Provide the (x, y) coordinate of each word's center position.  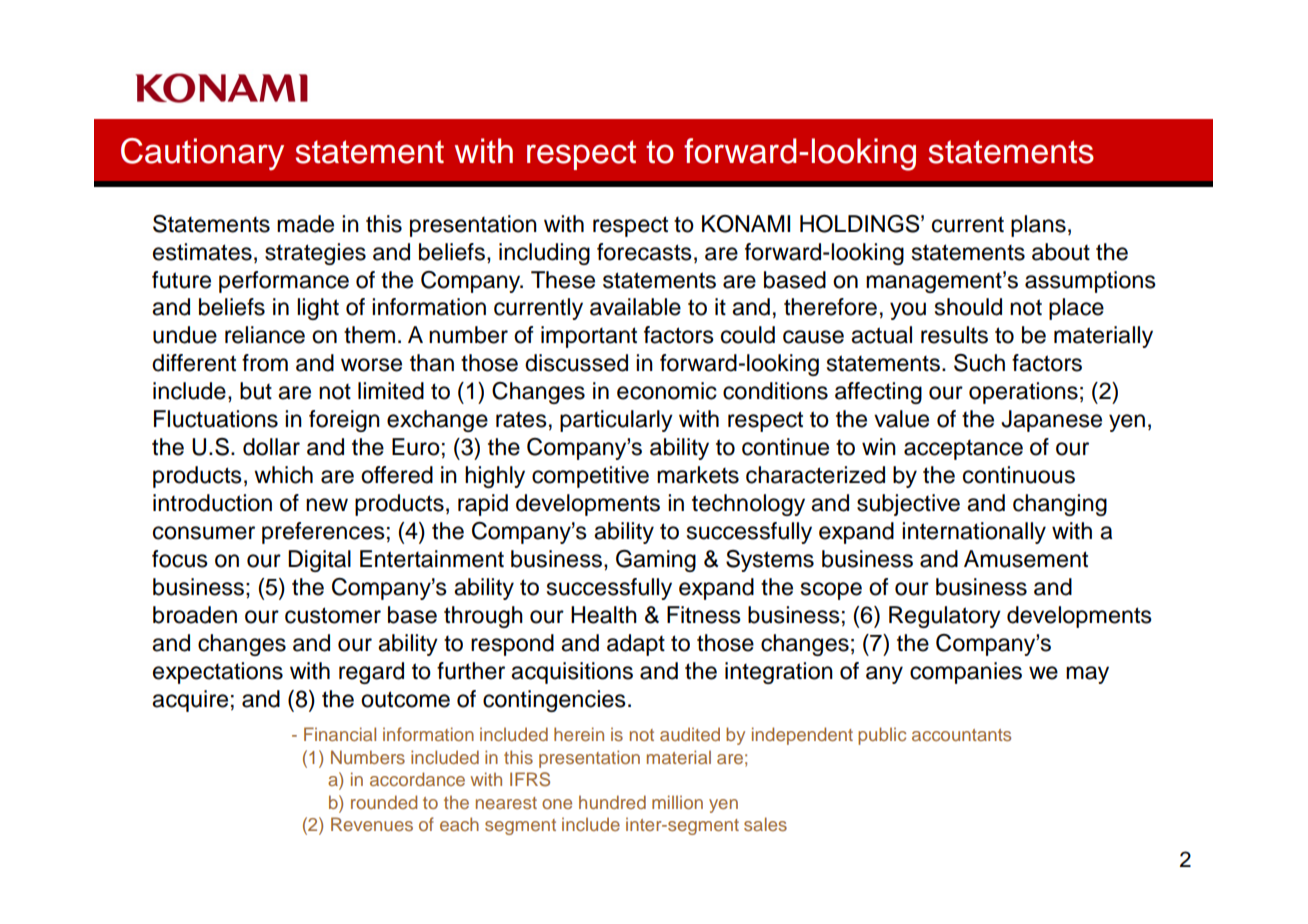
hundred (612, 802)
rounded (384, 802)
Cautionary (202, 154)
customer (333, 615)
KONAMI (746, 224)
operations (1023, 393)
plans (1038, 226)
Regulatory (945, 617)
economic (667, 391)
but (256, 391)
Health (604, 615)
